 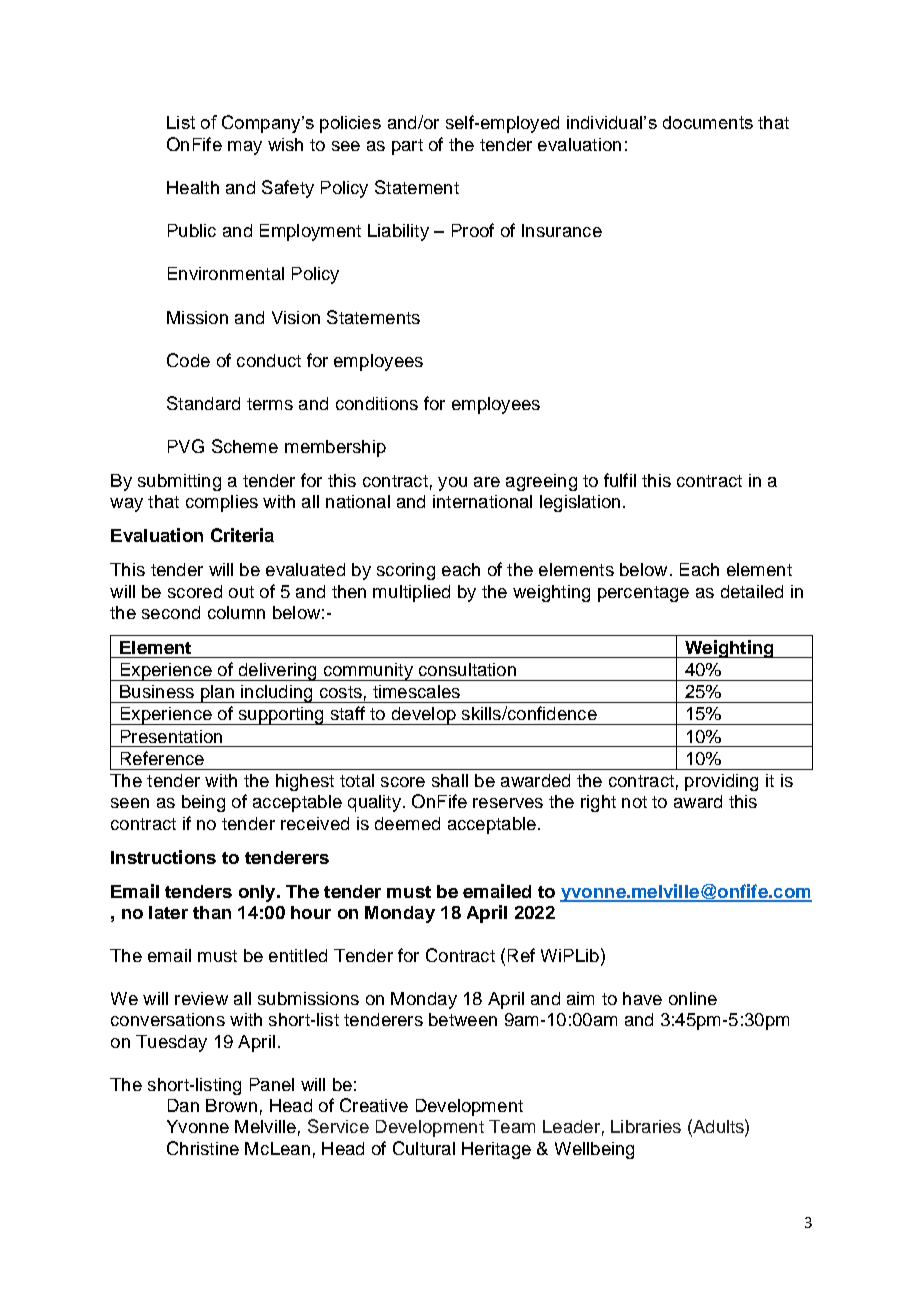 I want to click on second, so click(x=171, y=612).
